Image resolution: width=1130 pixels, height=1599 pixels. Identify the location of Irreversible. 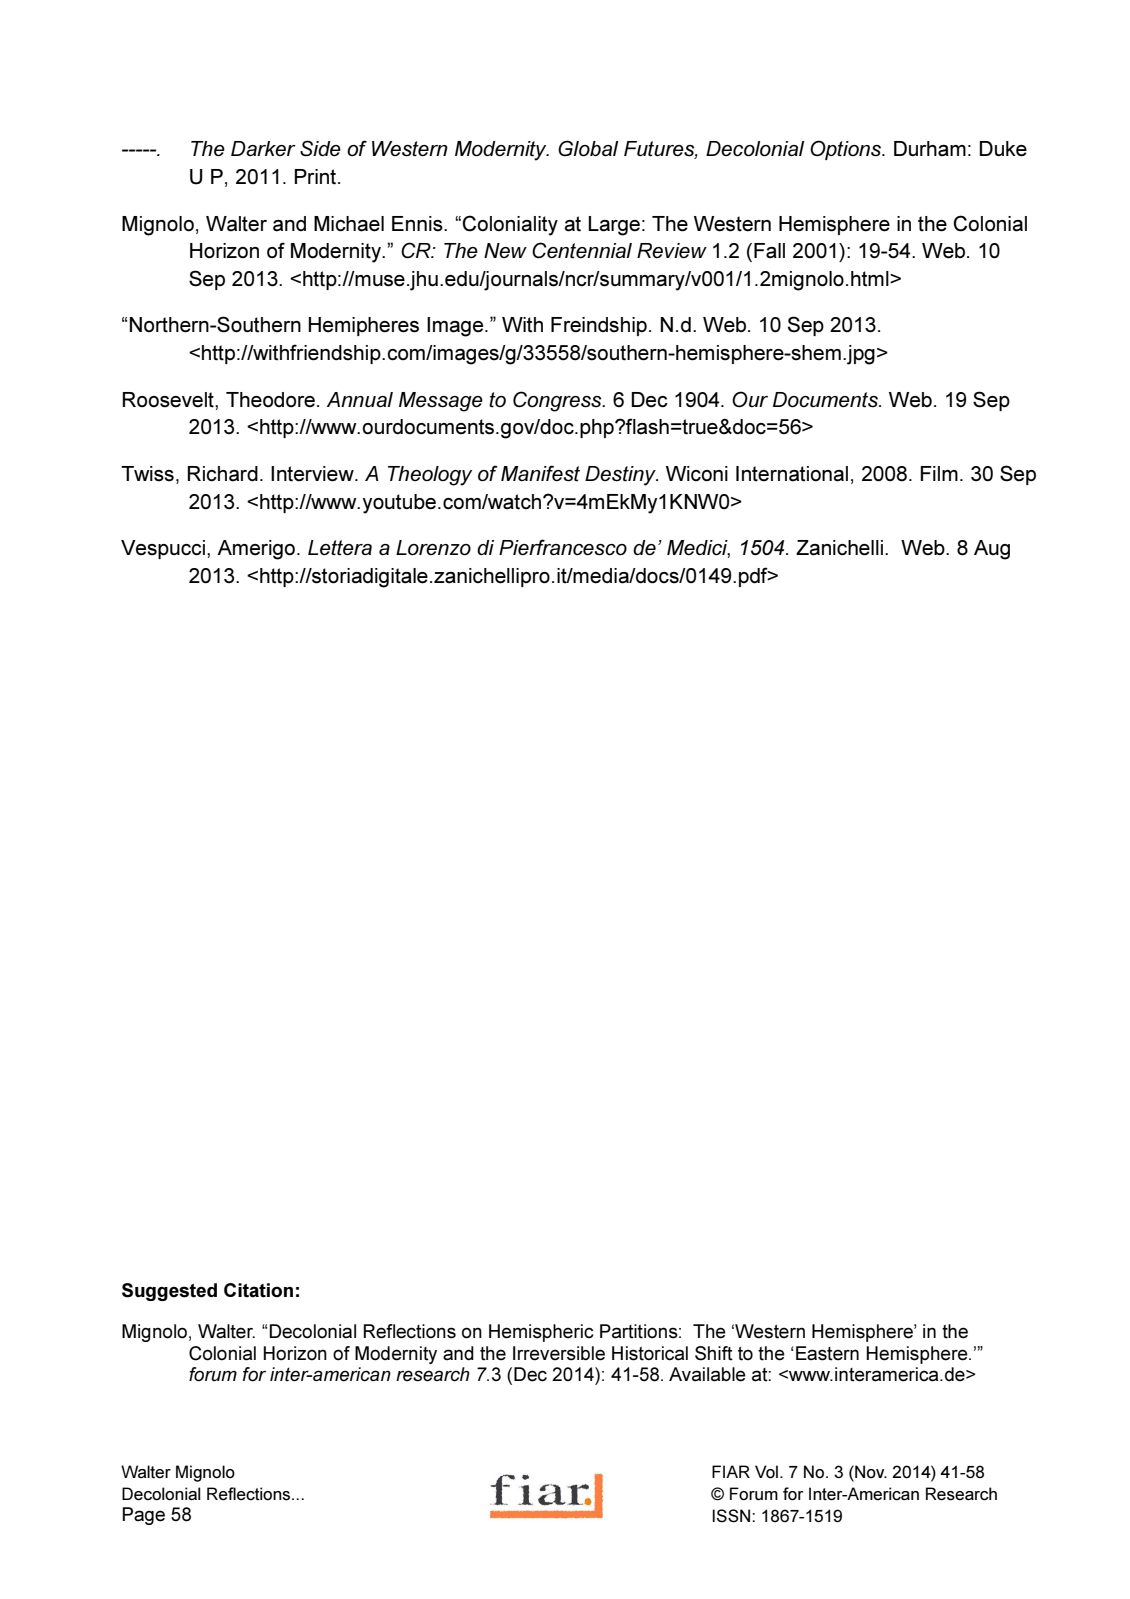
(559, 1353).
